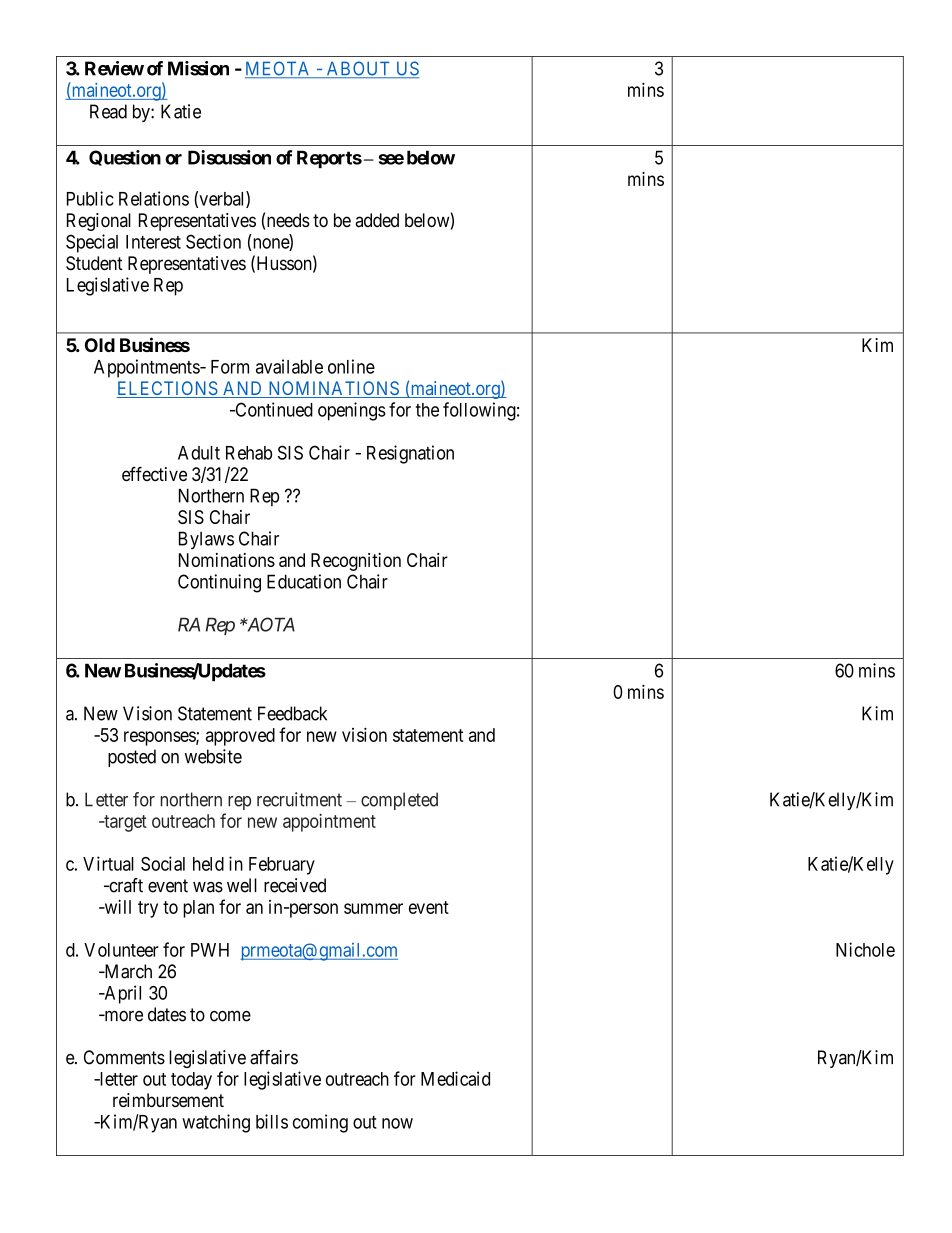 This image has width=952, height=1233. Describe the element at coordinates (455, 1078) in the image. I see `Medicaid` at that location.
